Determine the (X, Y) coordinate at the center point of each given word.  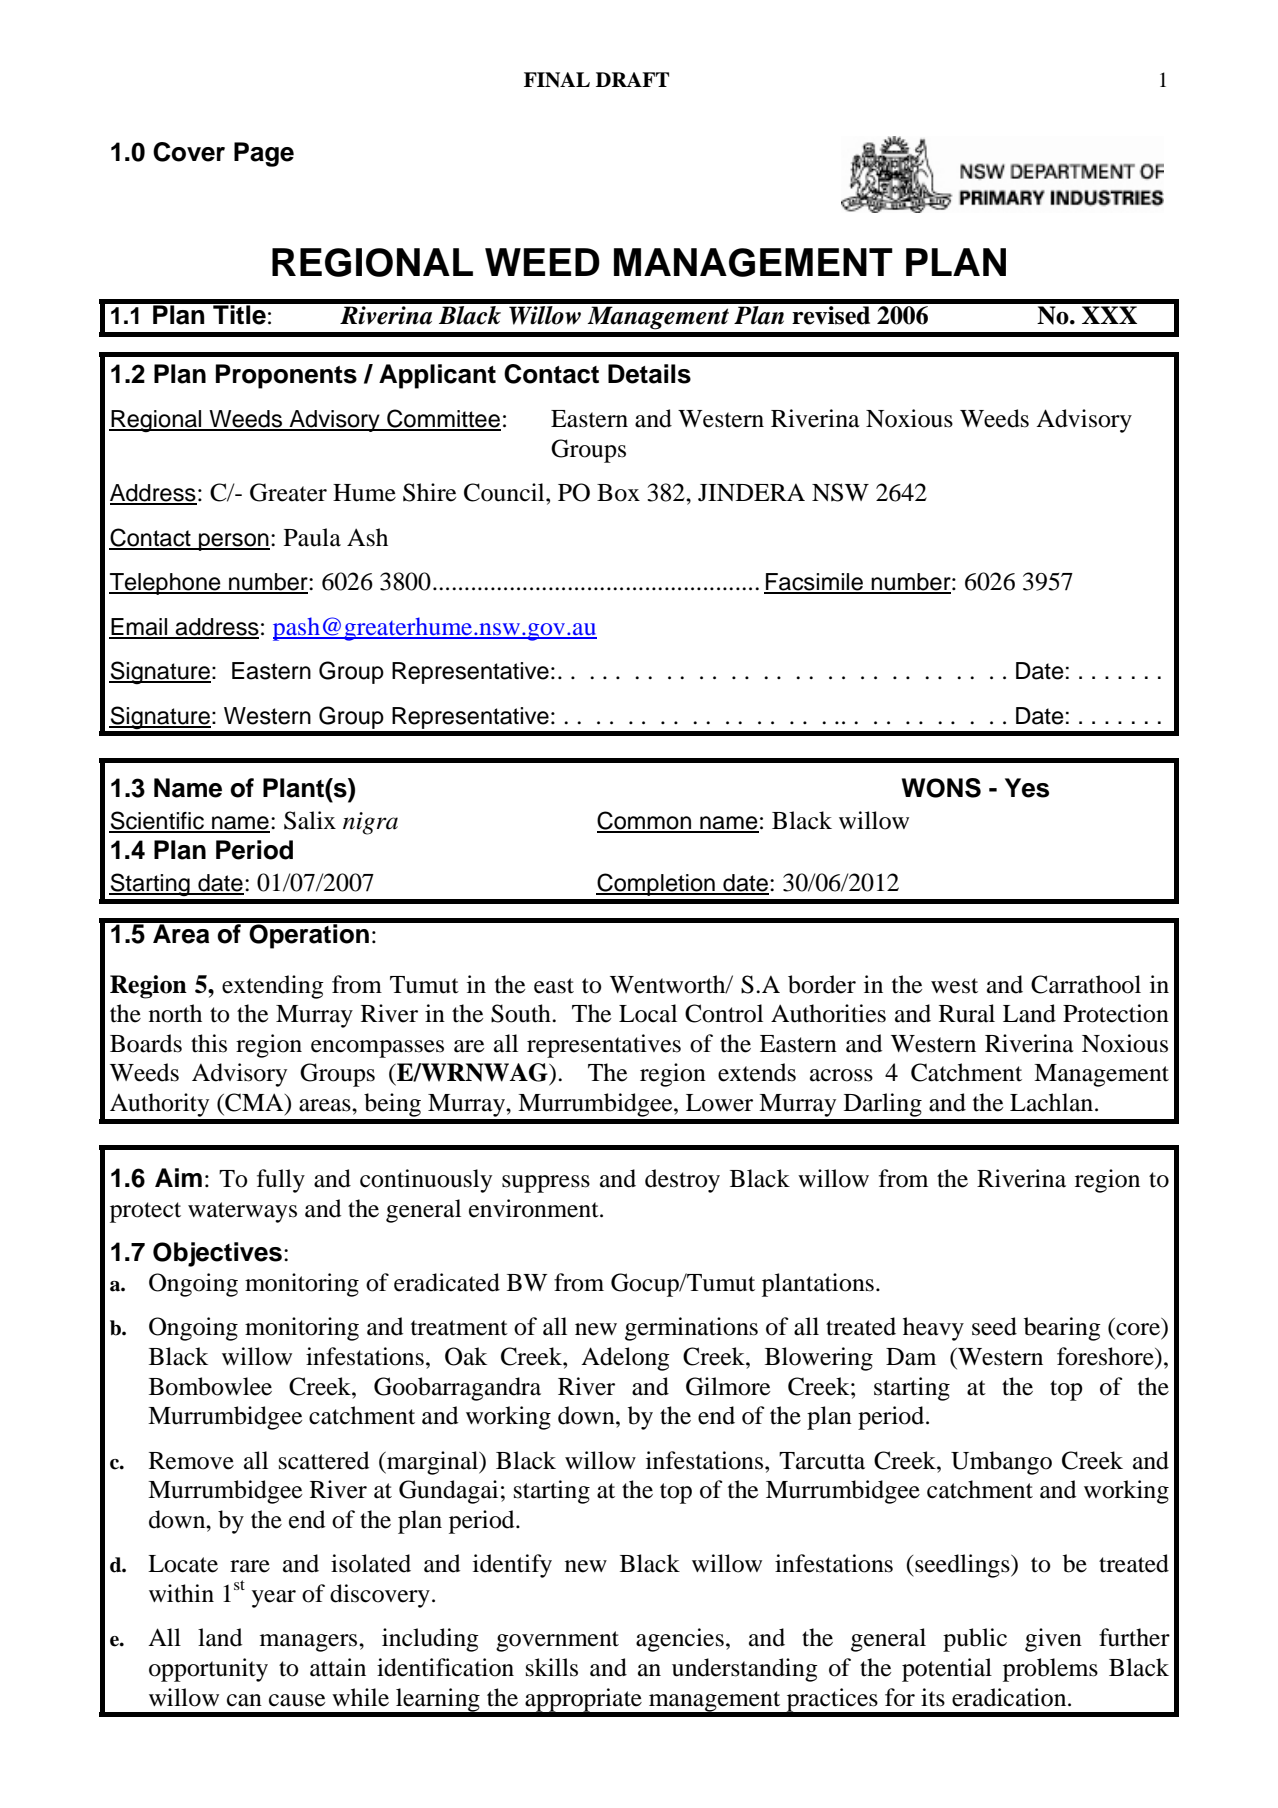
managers (310, 1643)
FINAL (557, 79)
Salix (310, 820)
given (1053, 1640)
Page (264, 154)
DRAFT (632, 79)
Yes (1027, 788)
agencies (680, 1640)
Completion (656, 884)
